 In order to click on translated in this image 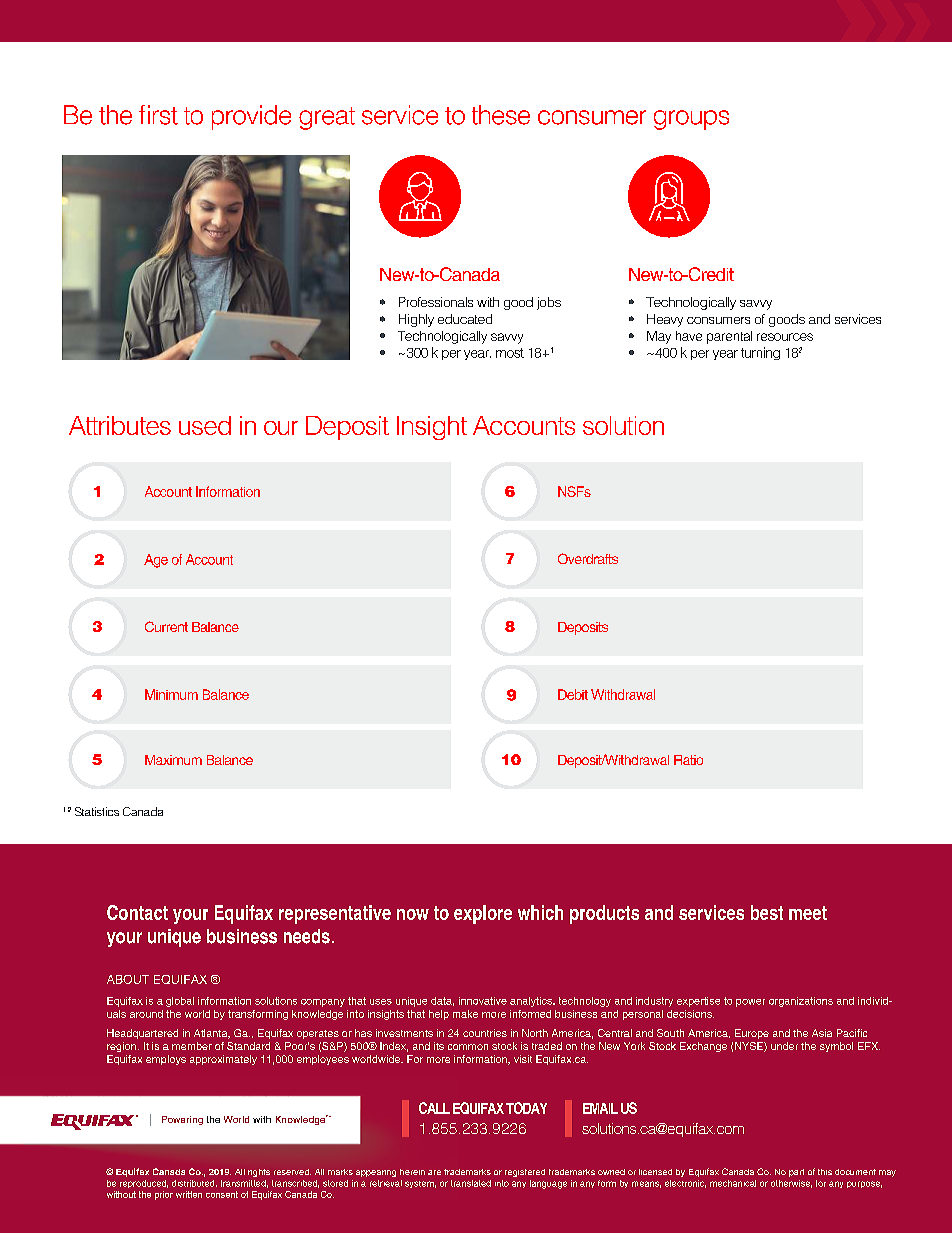, I will do `click(471, 1183)`.
